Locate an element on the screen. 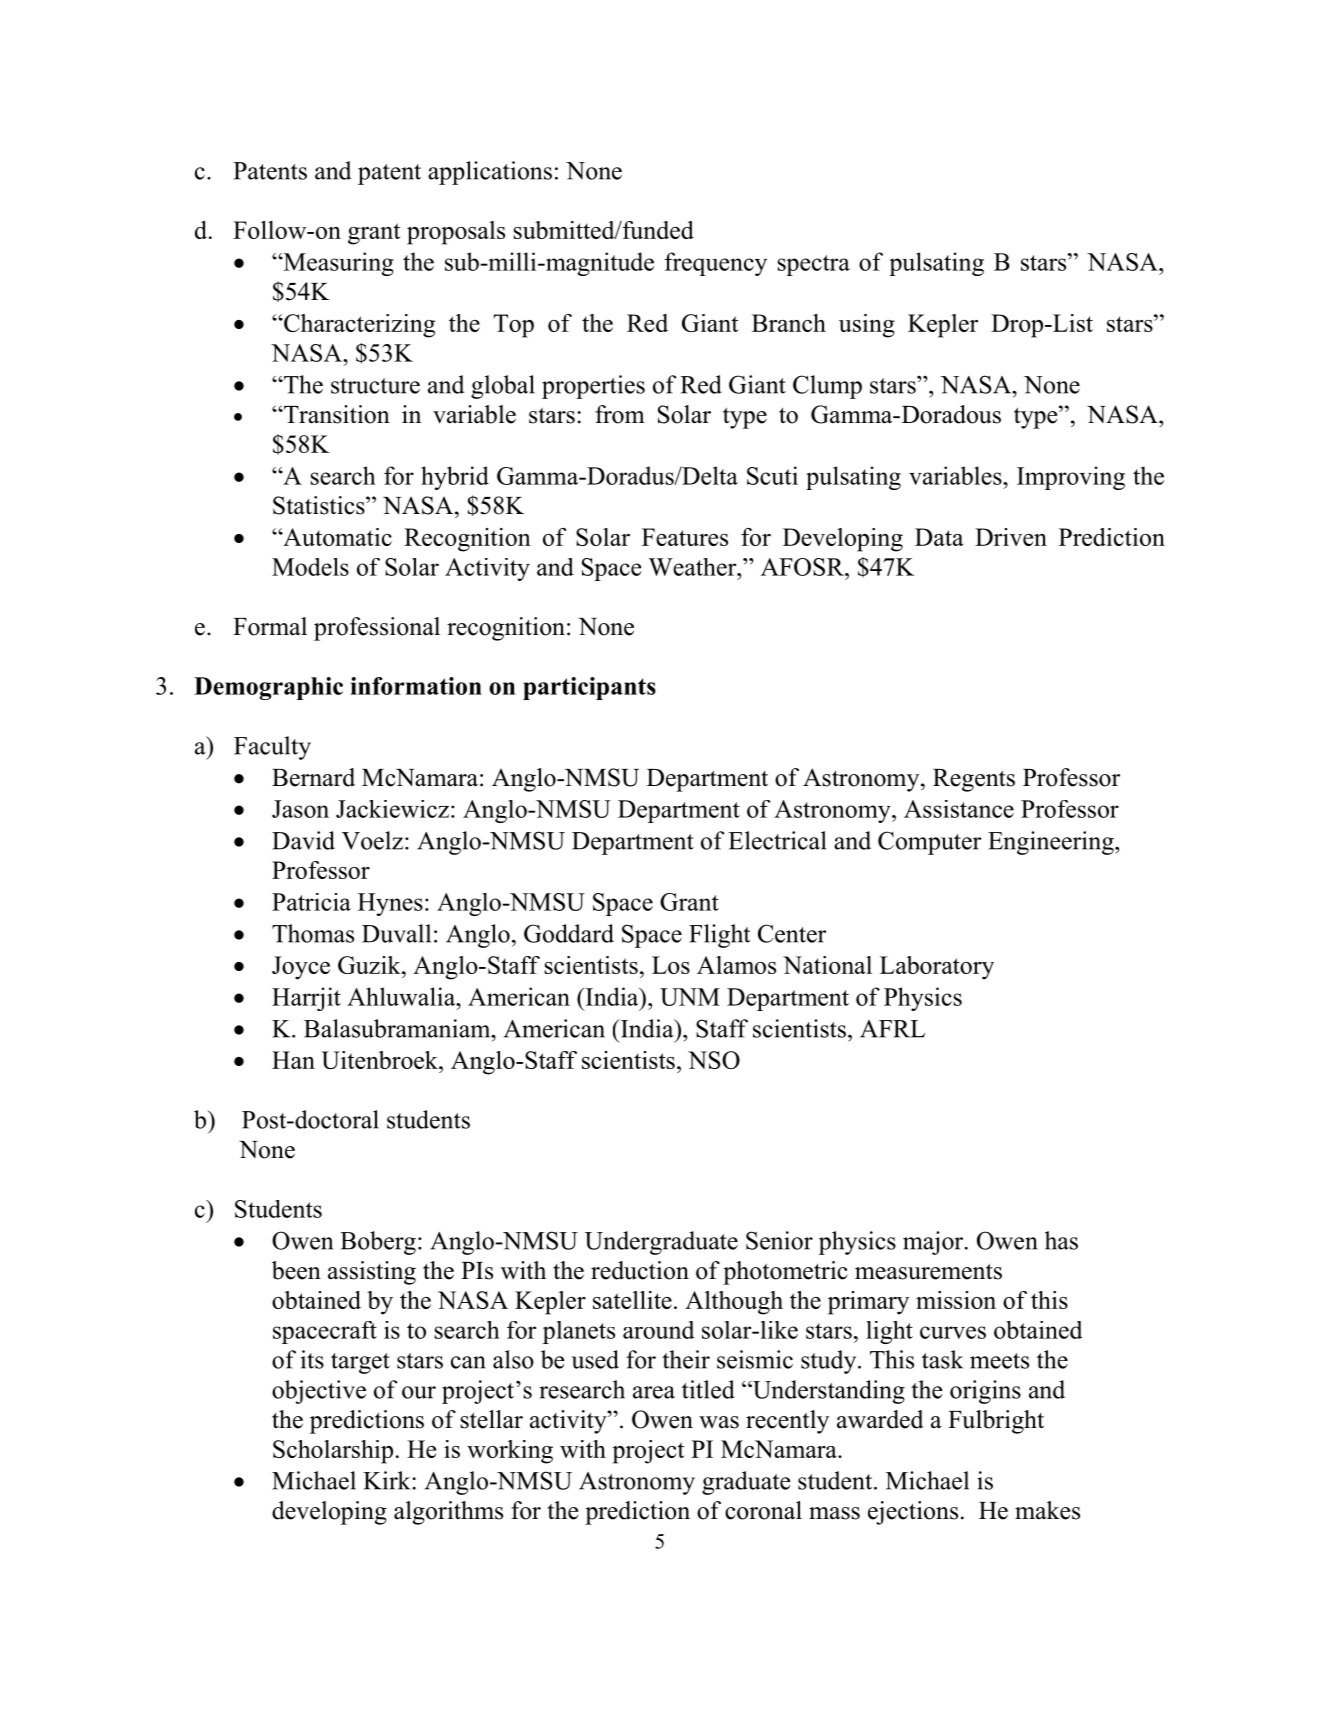  Kirk is located at coordinates (388, 1480).
